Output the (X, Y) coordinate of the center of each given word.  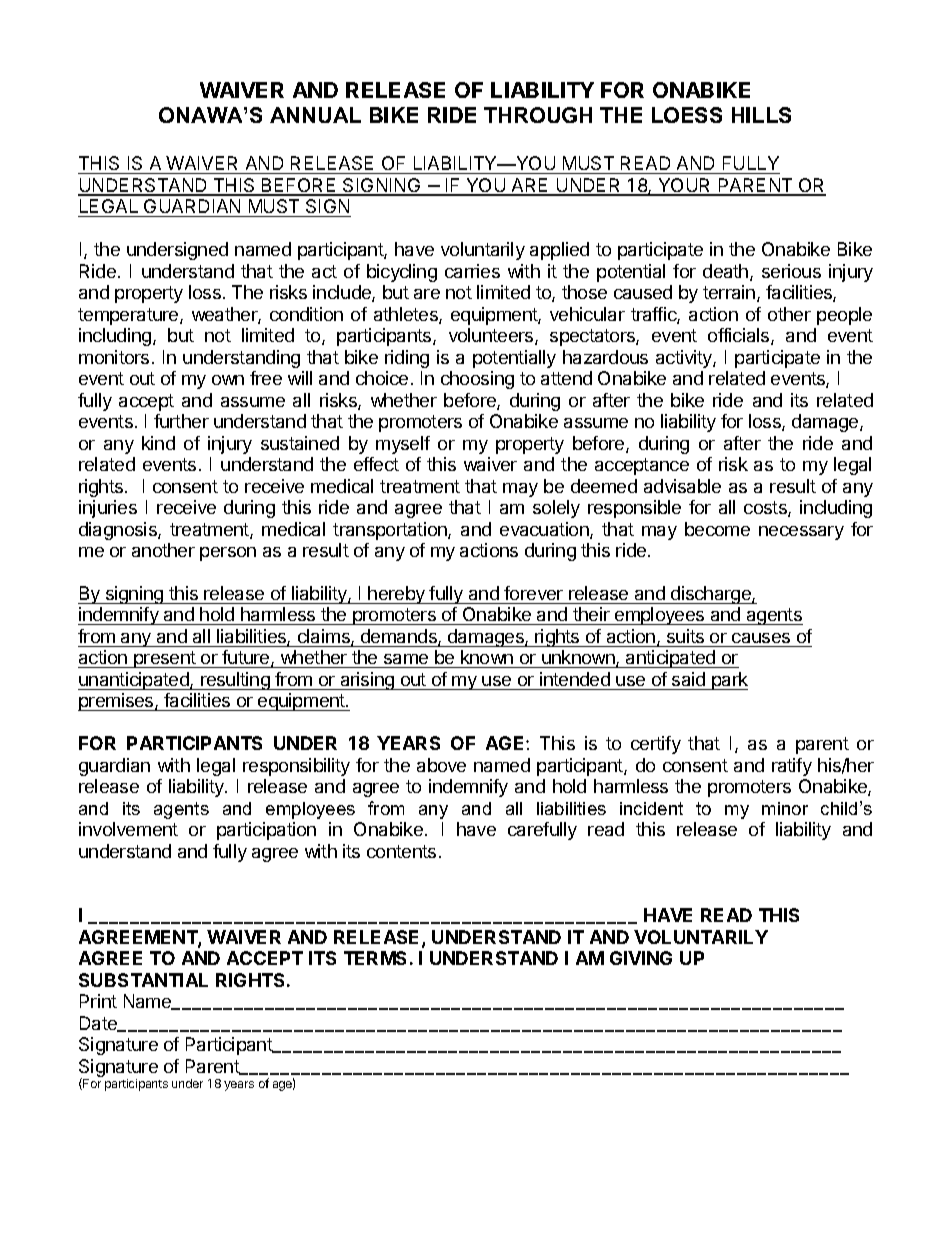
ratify (792, 767)
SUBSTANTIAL (143, 980)
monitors (114, 357)
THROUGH (538, 115)
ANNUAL (315, 115)
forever (533, 593)
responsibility (296, 767)
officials (740, 336)
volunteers (492, 336)
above (441, 765)
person (228, 554)
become (717, 529)
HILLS (761, 115)
